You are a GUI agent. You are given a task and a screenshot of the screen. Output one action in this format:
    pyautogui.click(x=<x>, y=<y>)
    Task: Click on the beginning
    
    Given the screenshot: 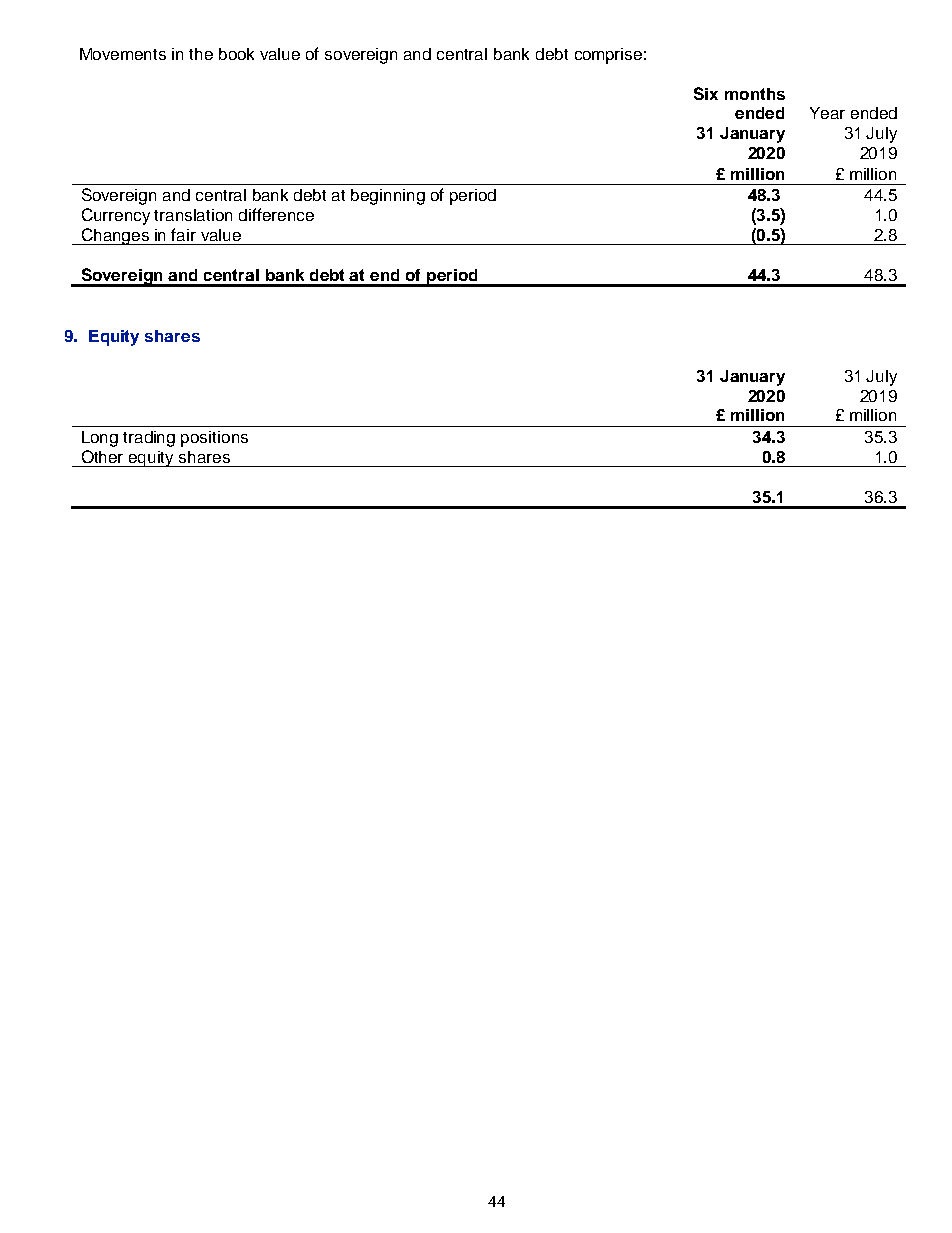 What is the action you would take?
    pyautogui.click(x=388, y=197)
